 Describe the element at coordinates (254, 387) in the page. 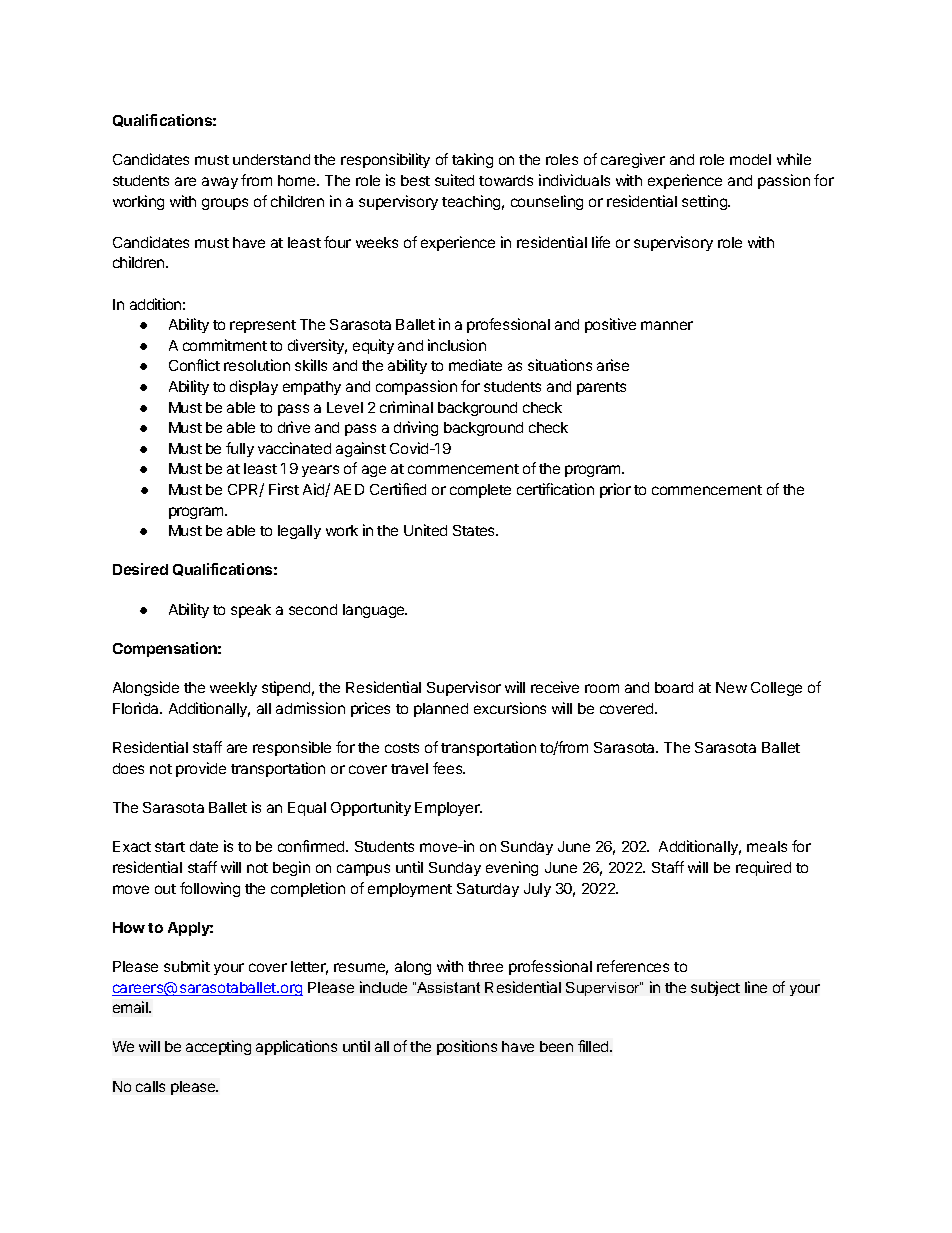

I see `display` at that location.
